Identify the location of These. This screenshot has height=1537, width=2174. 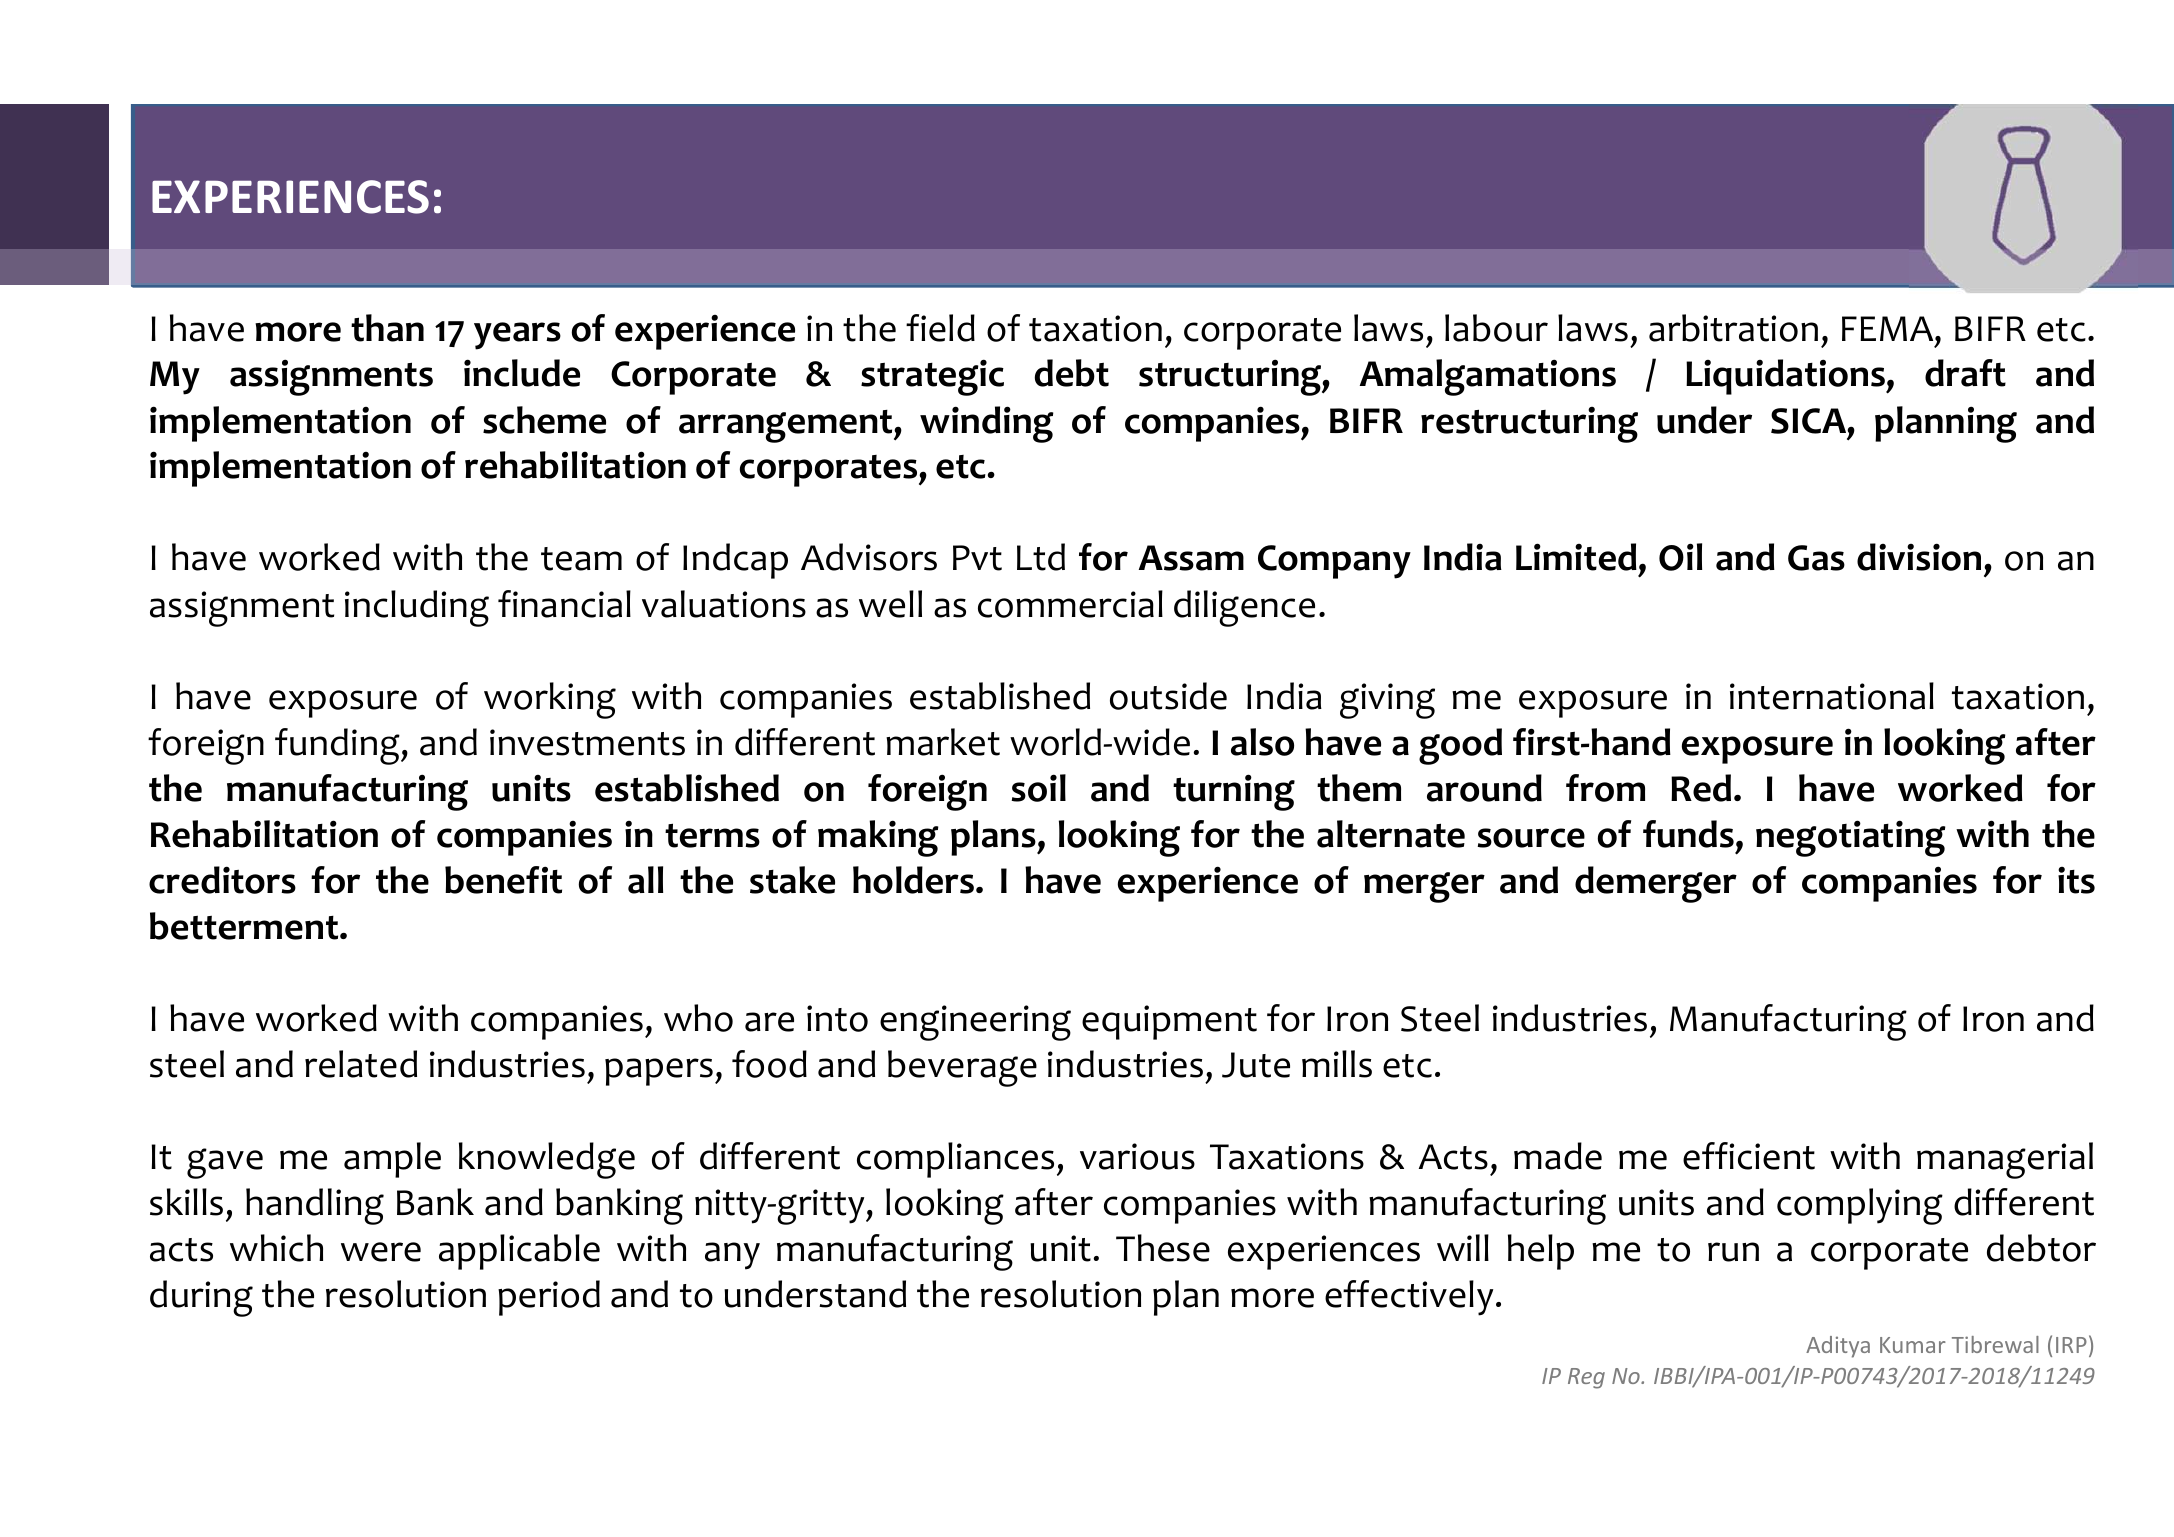
(1163, 1248).
